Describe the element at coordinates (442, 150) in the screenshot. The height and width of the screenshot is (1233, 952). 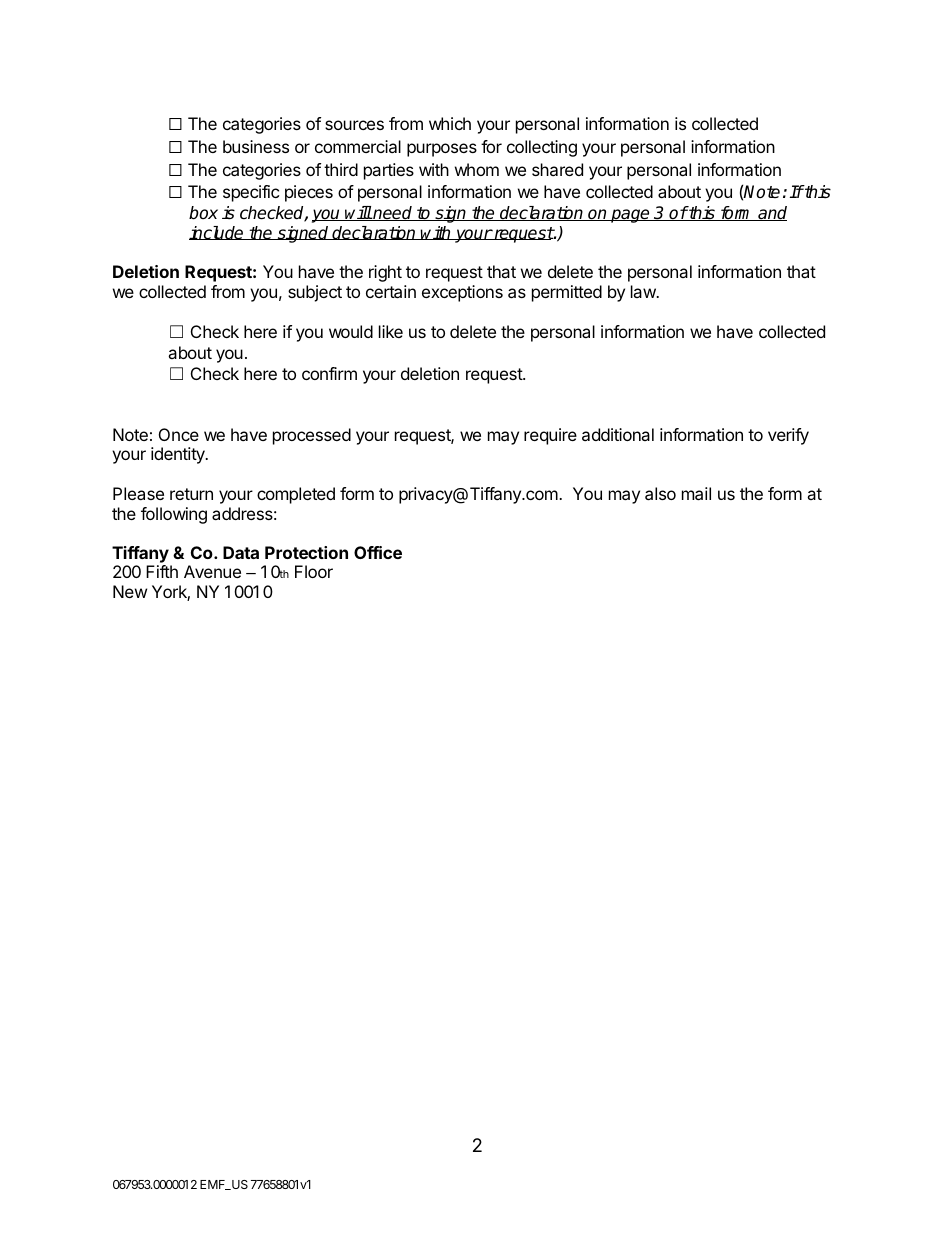
I see `purposes` at that location.
